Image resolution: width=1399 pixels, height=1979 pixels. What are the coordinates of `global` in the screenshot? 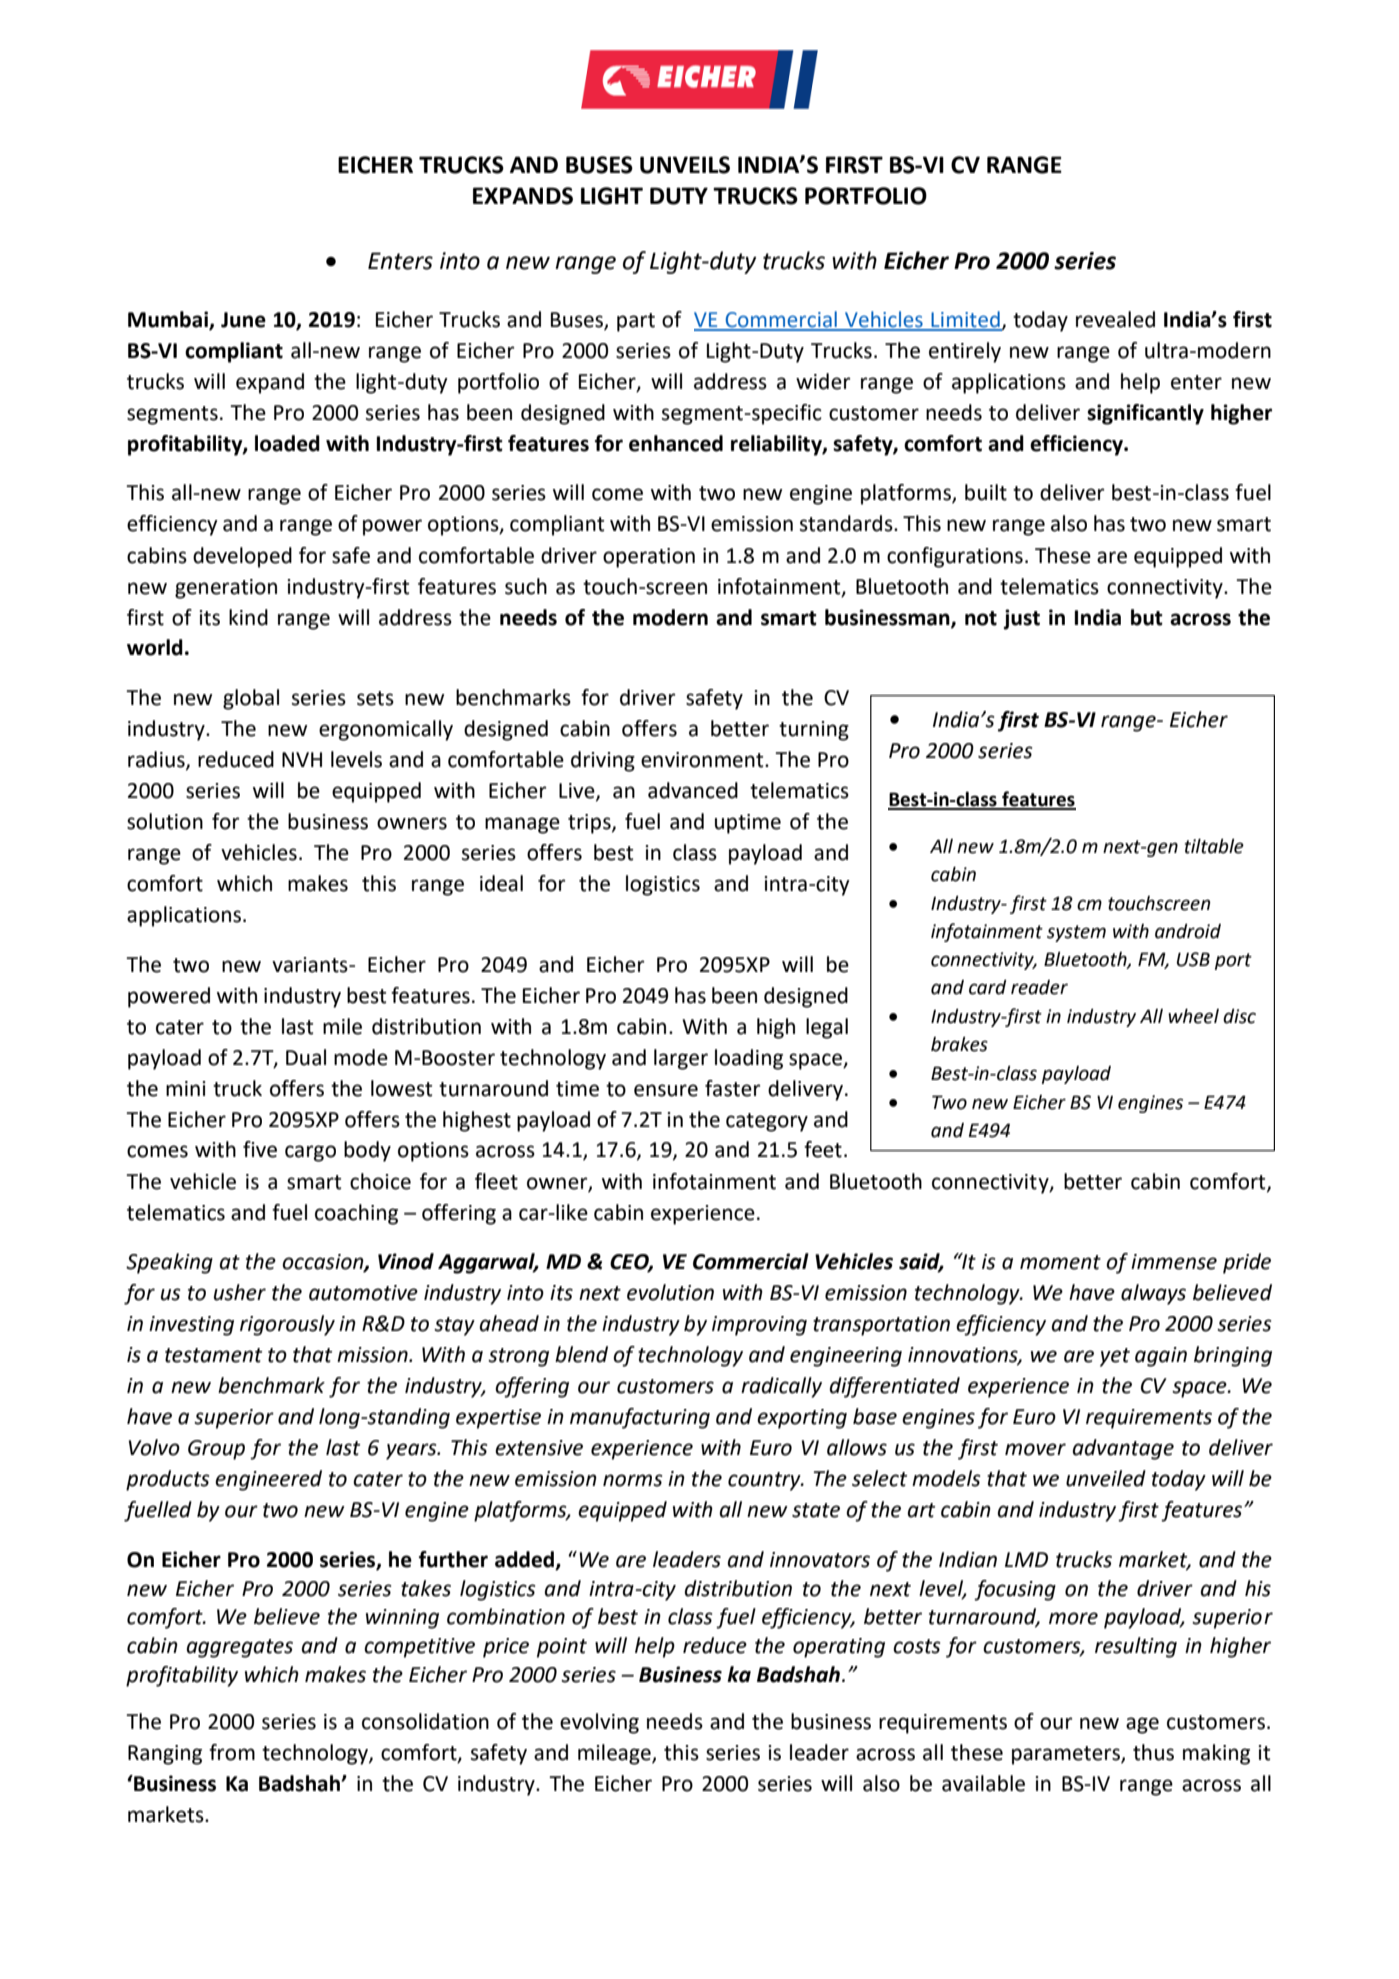 It's located at (251, 699).
